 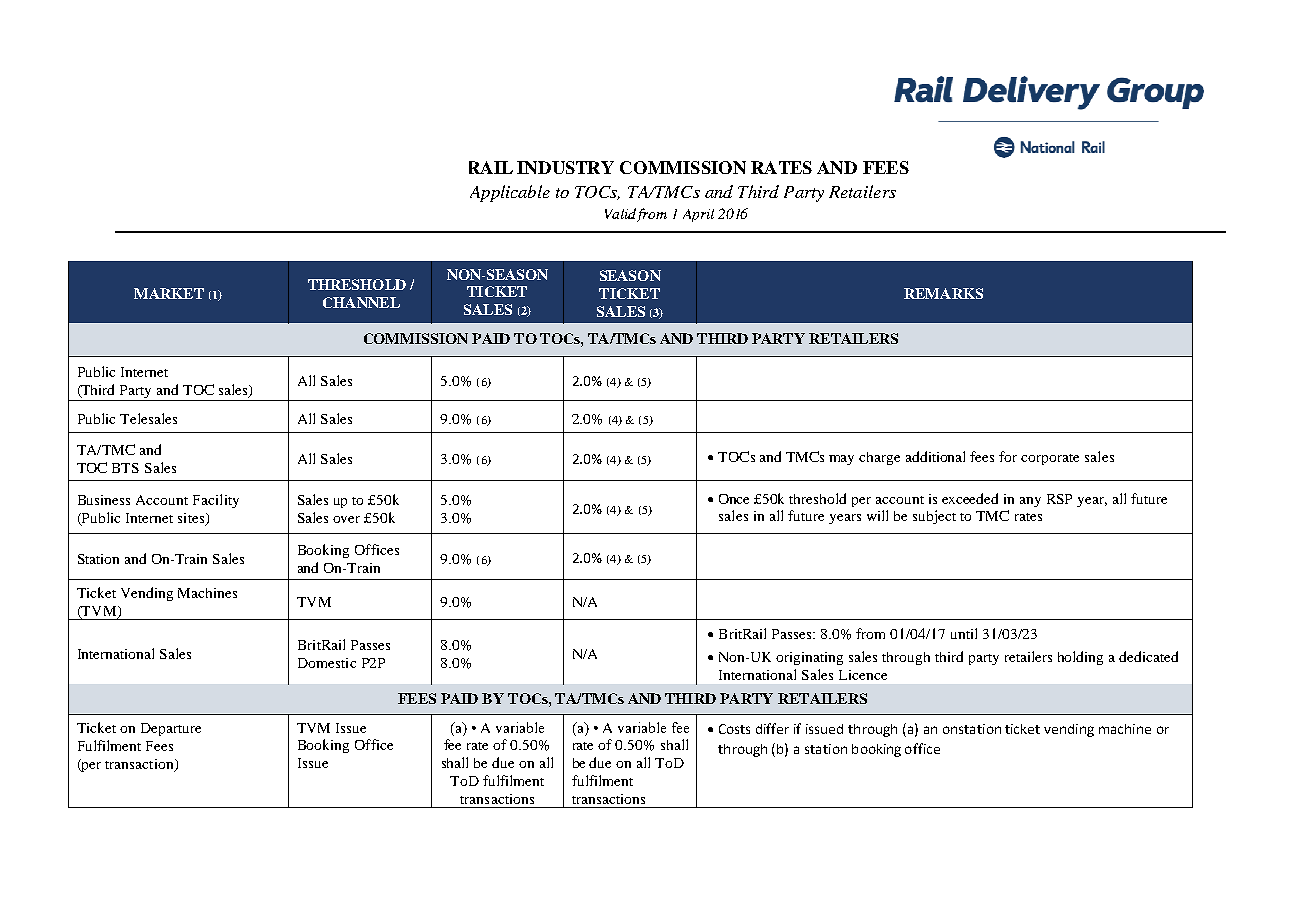 I want to click on BTS, so click(x=125, y=468).
